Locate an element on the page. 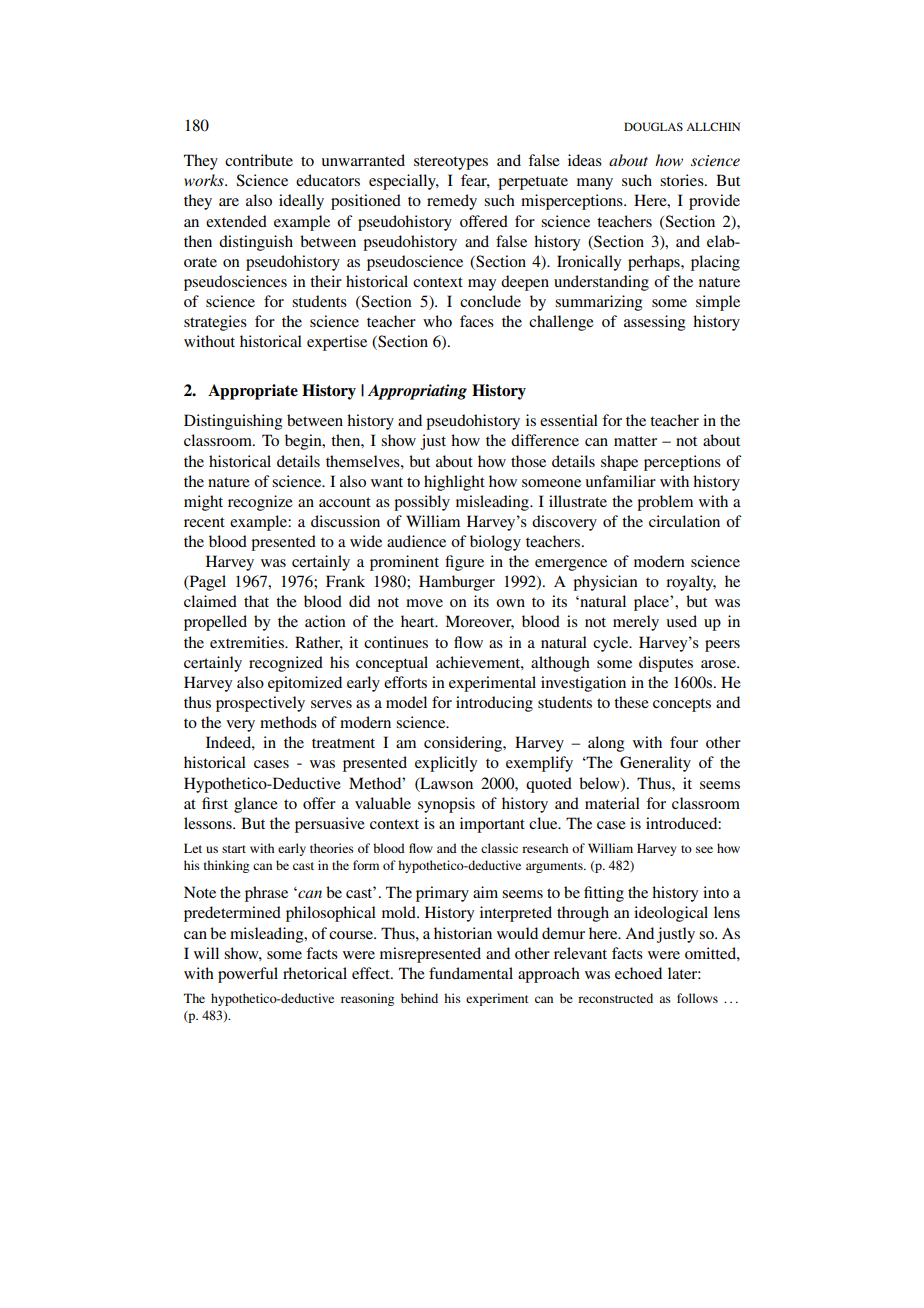 The image size is (924, 1308). stereotypes is located at coordinates (451, 163).
